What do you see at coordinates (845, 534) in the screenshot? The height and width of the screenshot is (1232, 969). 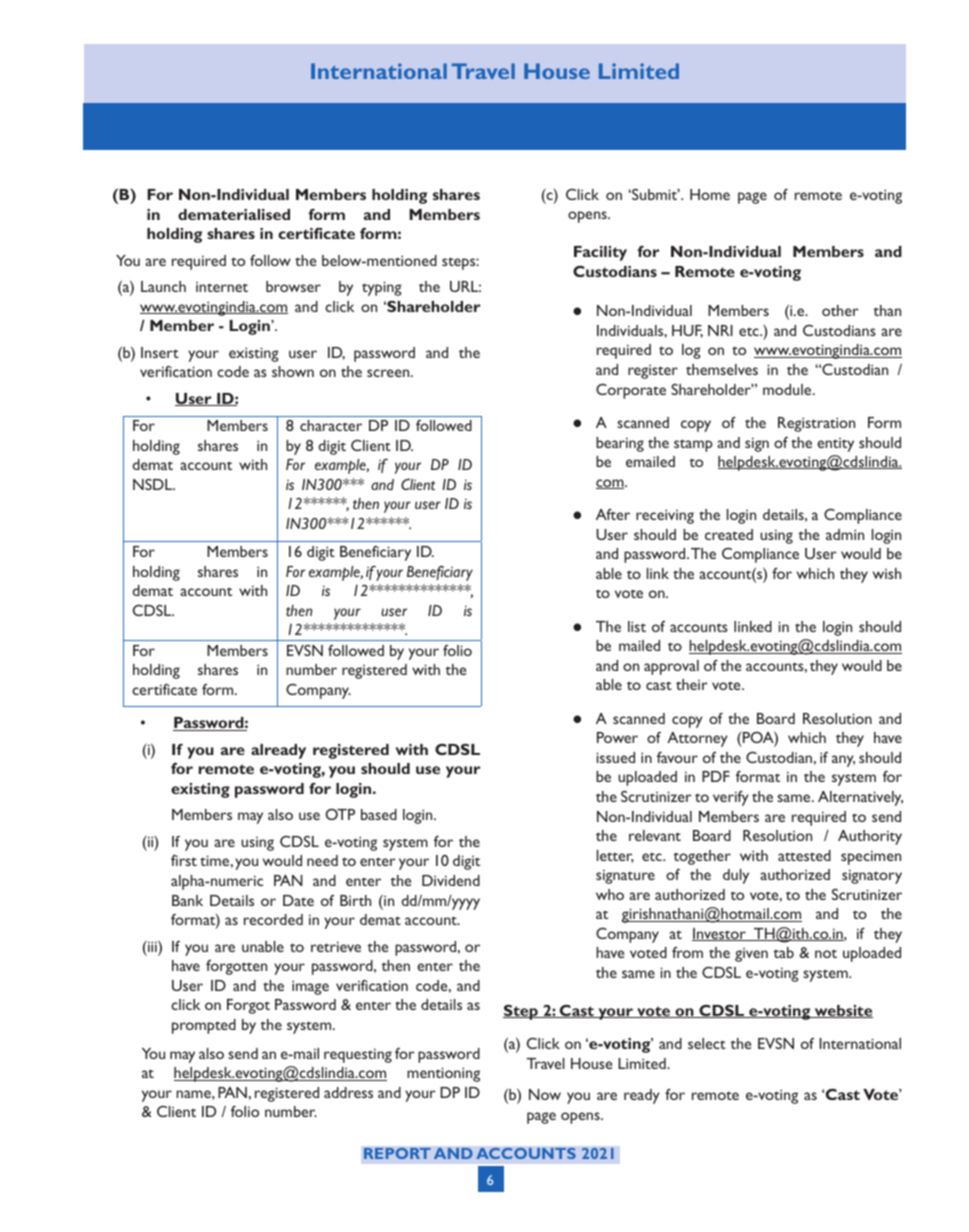 I see `admin` at bounding box center [845, 534].
